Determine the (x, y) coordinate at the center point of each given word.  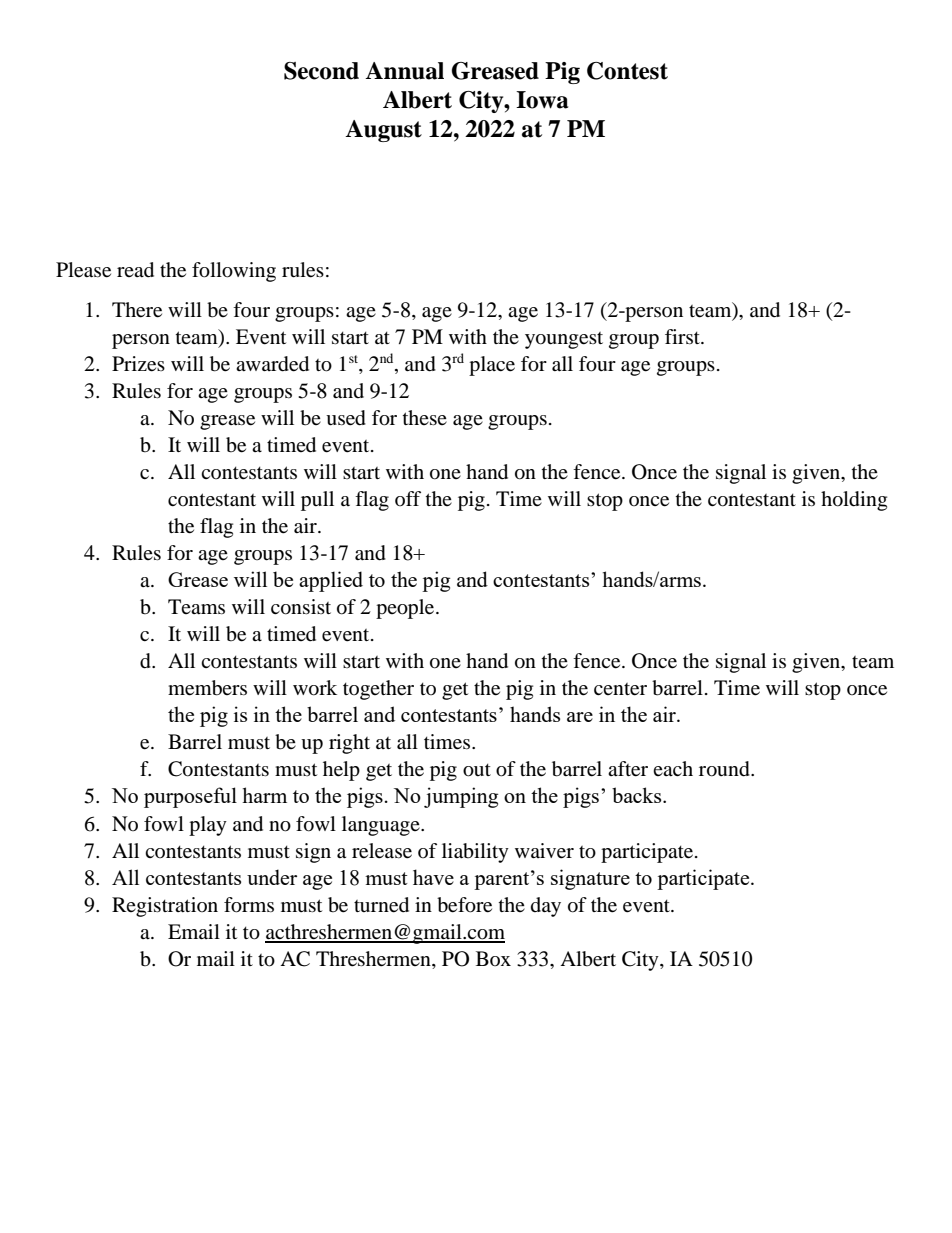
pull (317, 501)
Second (321, 71)
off (408, 498)
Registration (165, 907)
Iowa (542, 100)
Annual (404, 71)
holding (854, 501)
